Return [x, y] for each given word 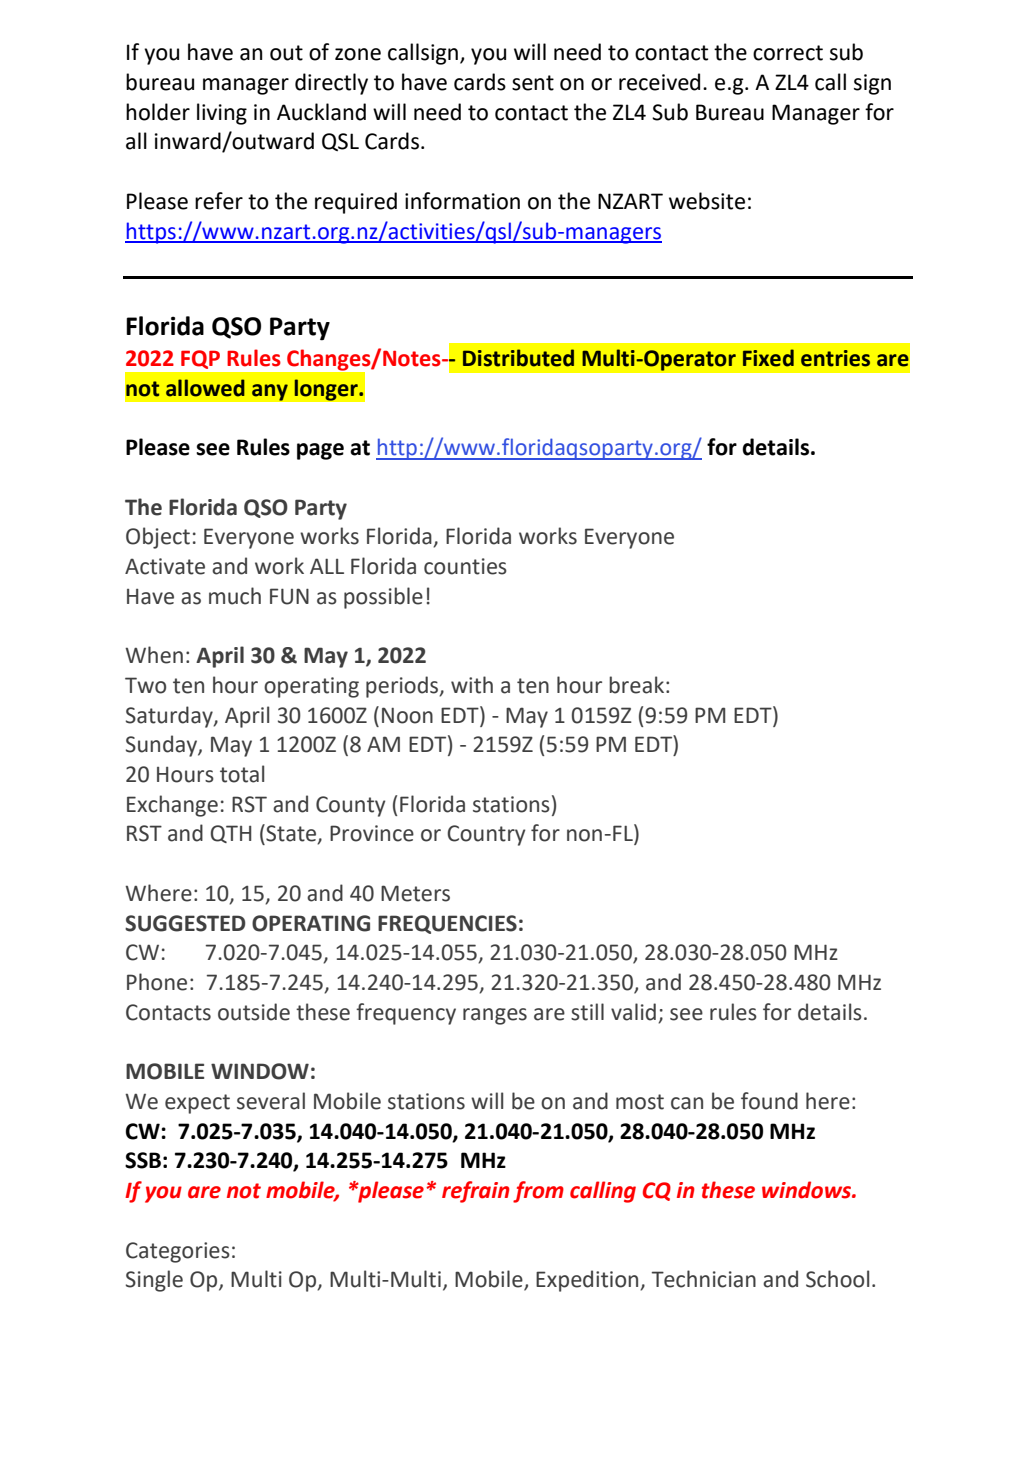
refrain [476, 1192]
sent [533, 83]
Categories [178, 1252]
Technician [704, 1279]
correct [788, 53]
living [222, 114]
